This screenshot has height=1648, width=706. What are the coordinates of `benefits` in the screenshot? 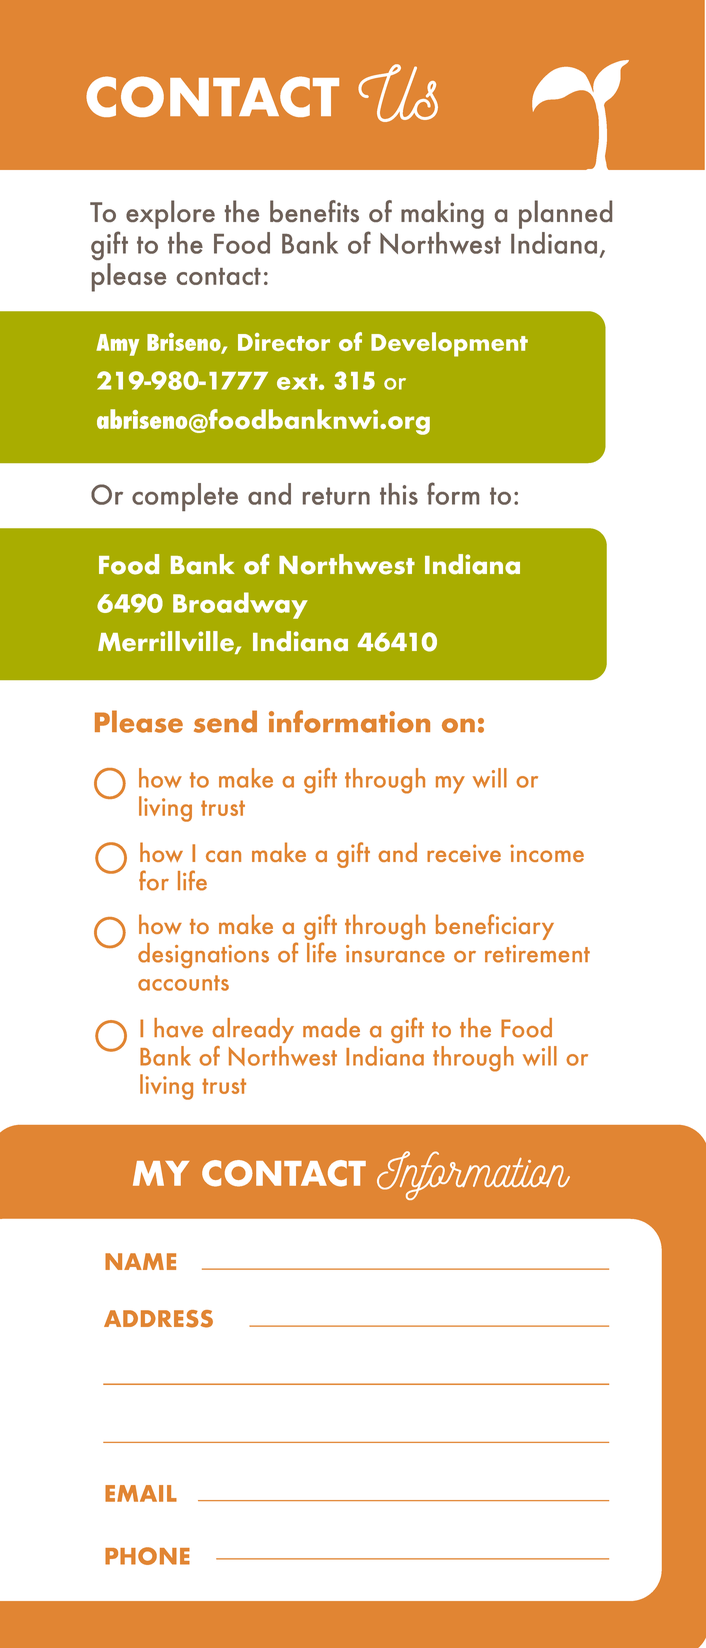 It's located at (314, 211).
